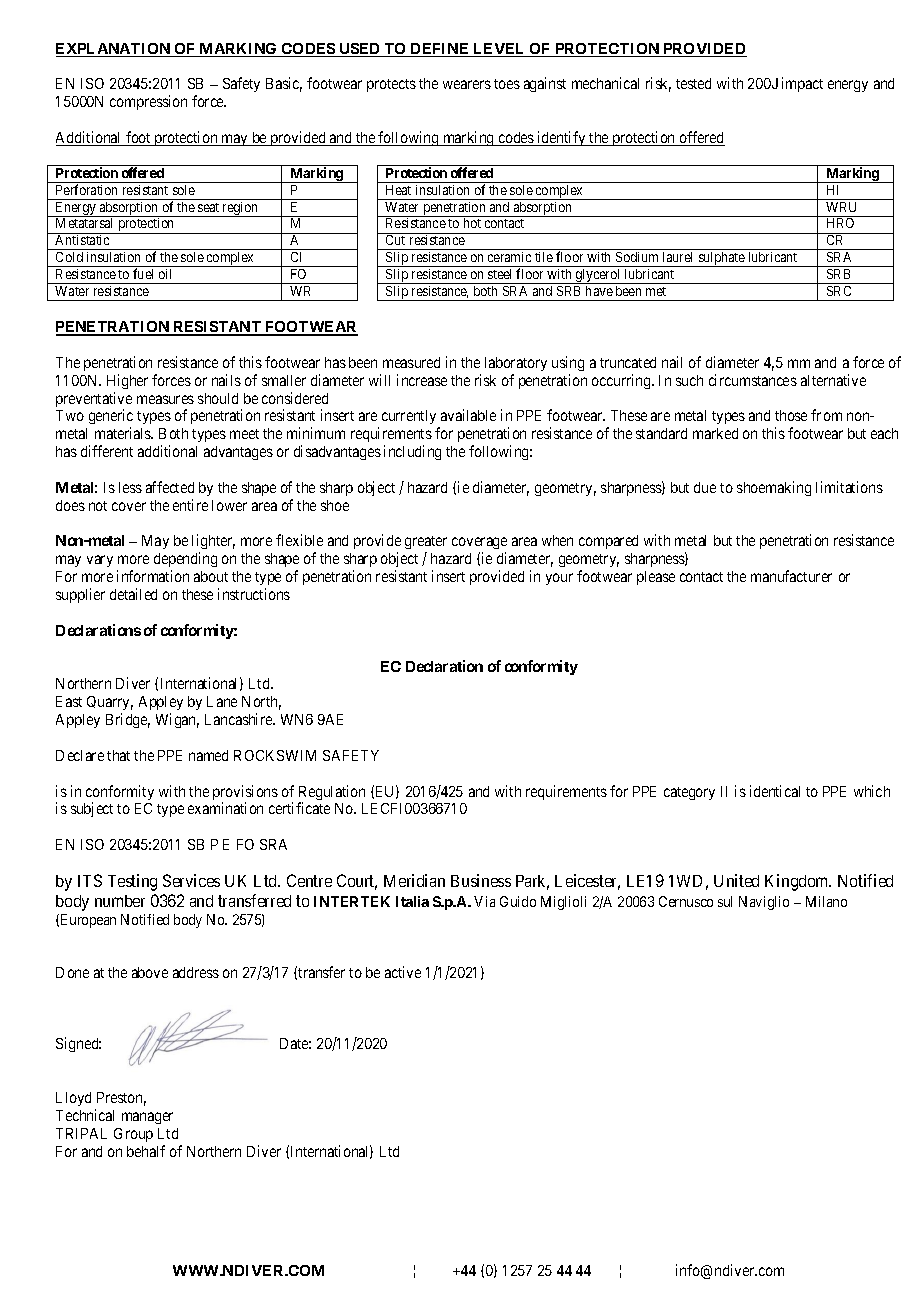 This page has width=924, height=1308. Describe the element at coordinates (775, 791) in the page. I see `identical` at that location.
